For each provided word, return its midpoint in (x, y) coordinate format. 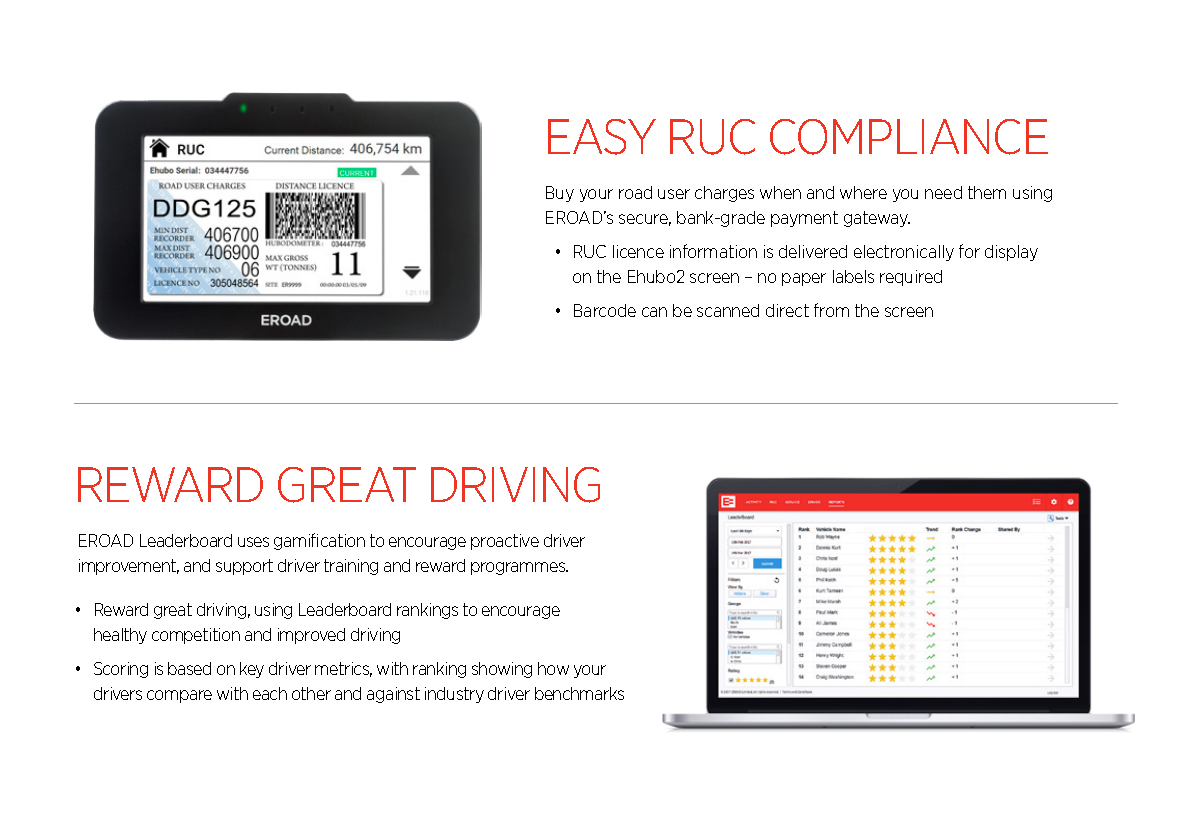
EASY (602, 137)
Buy (560, 194)
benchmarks (579, 693)
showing (502, 670)
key (252, 670)
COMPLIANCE (909, 137)
